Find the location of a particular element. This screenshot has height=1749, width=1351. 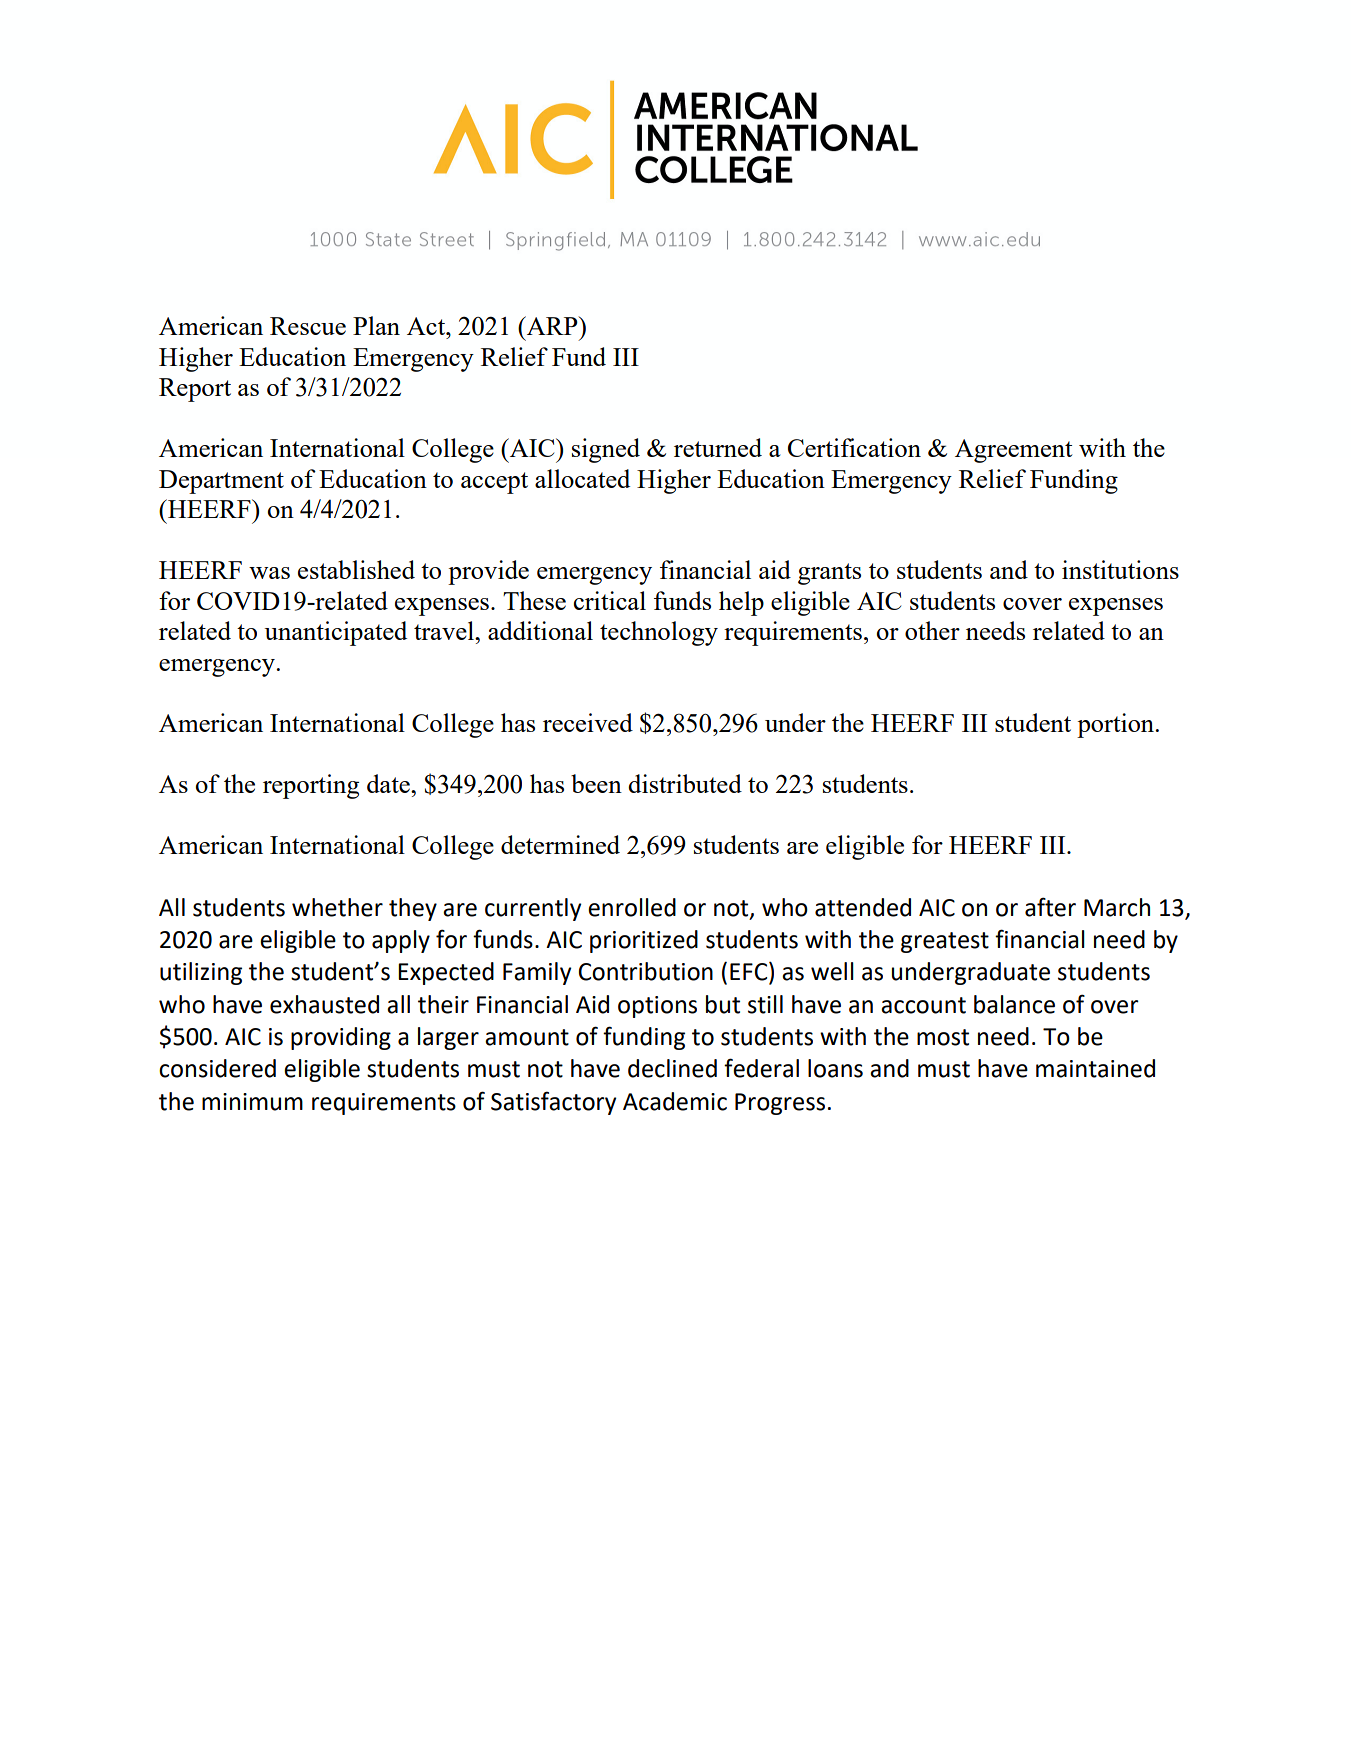

allocated is located at coordinates (582, 478).
